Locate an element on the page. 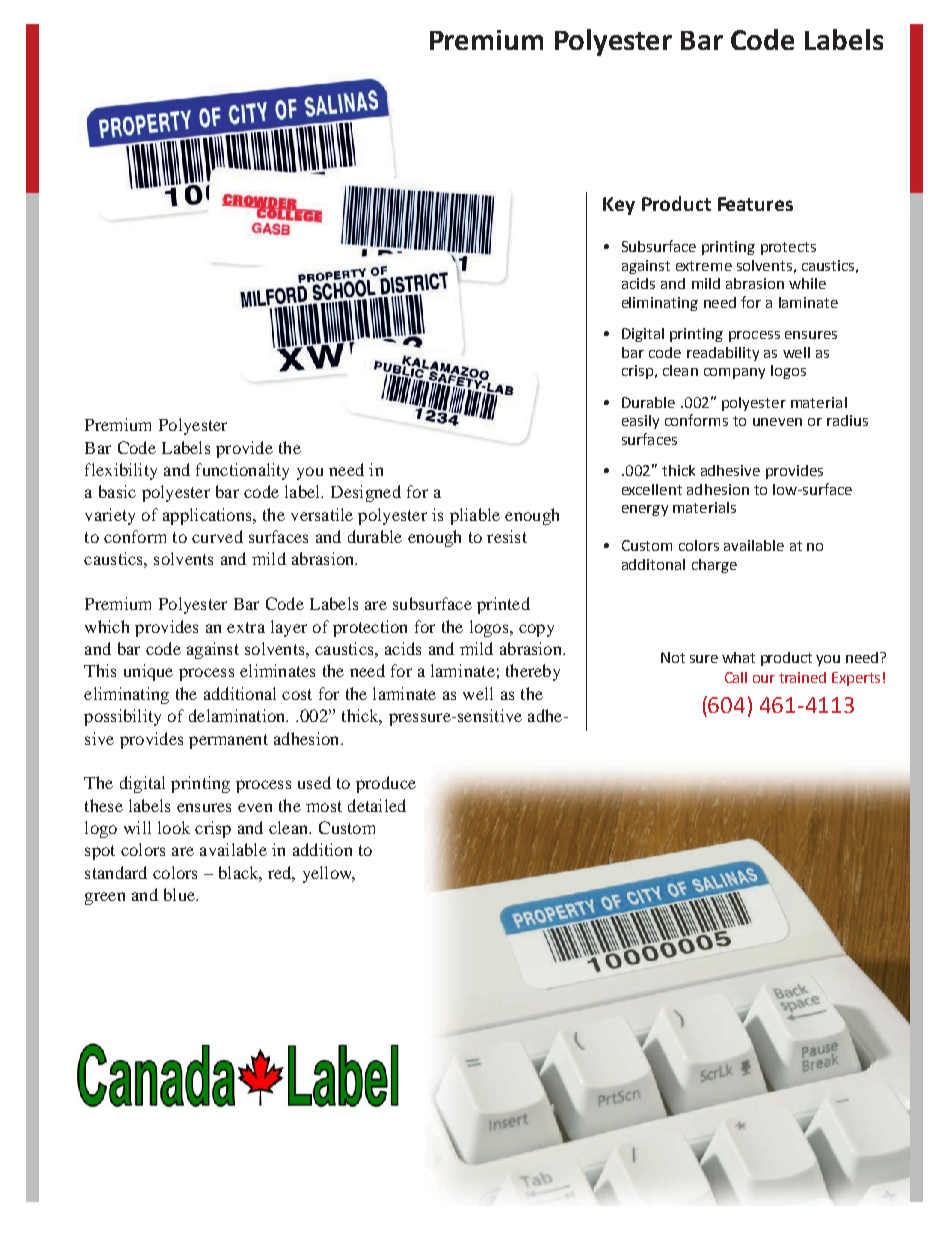  Features is located at coordinates (755, 204).
